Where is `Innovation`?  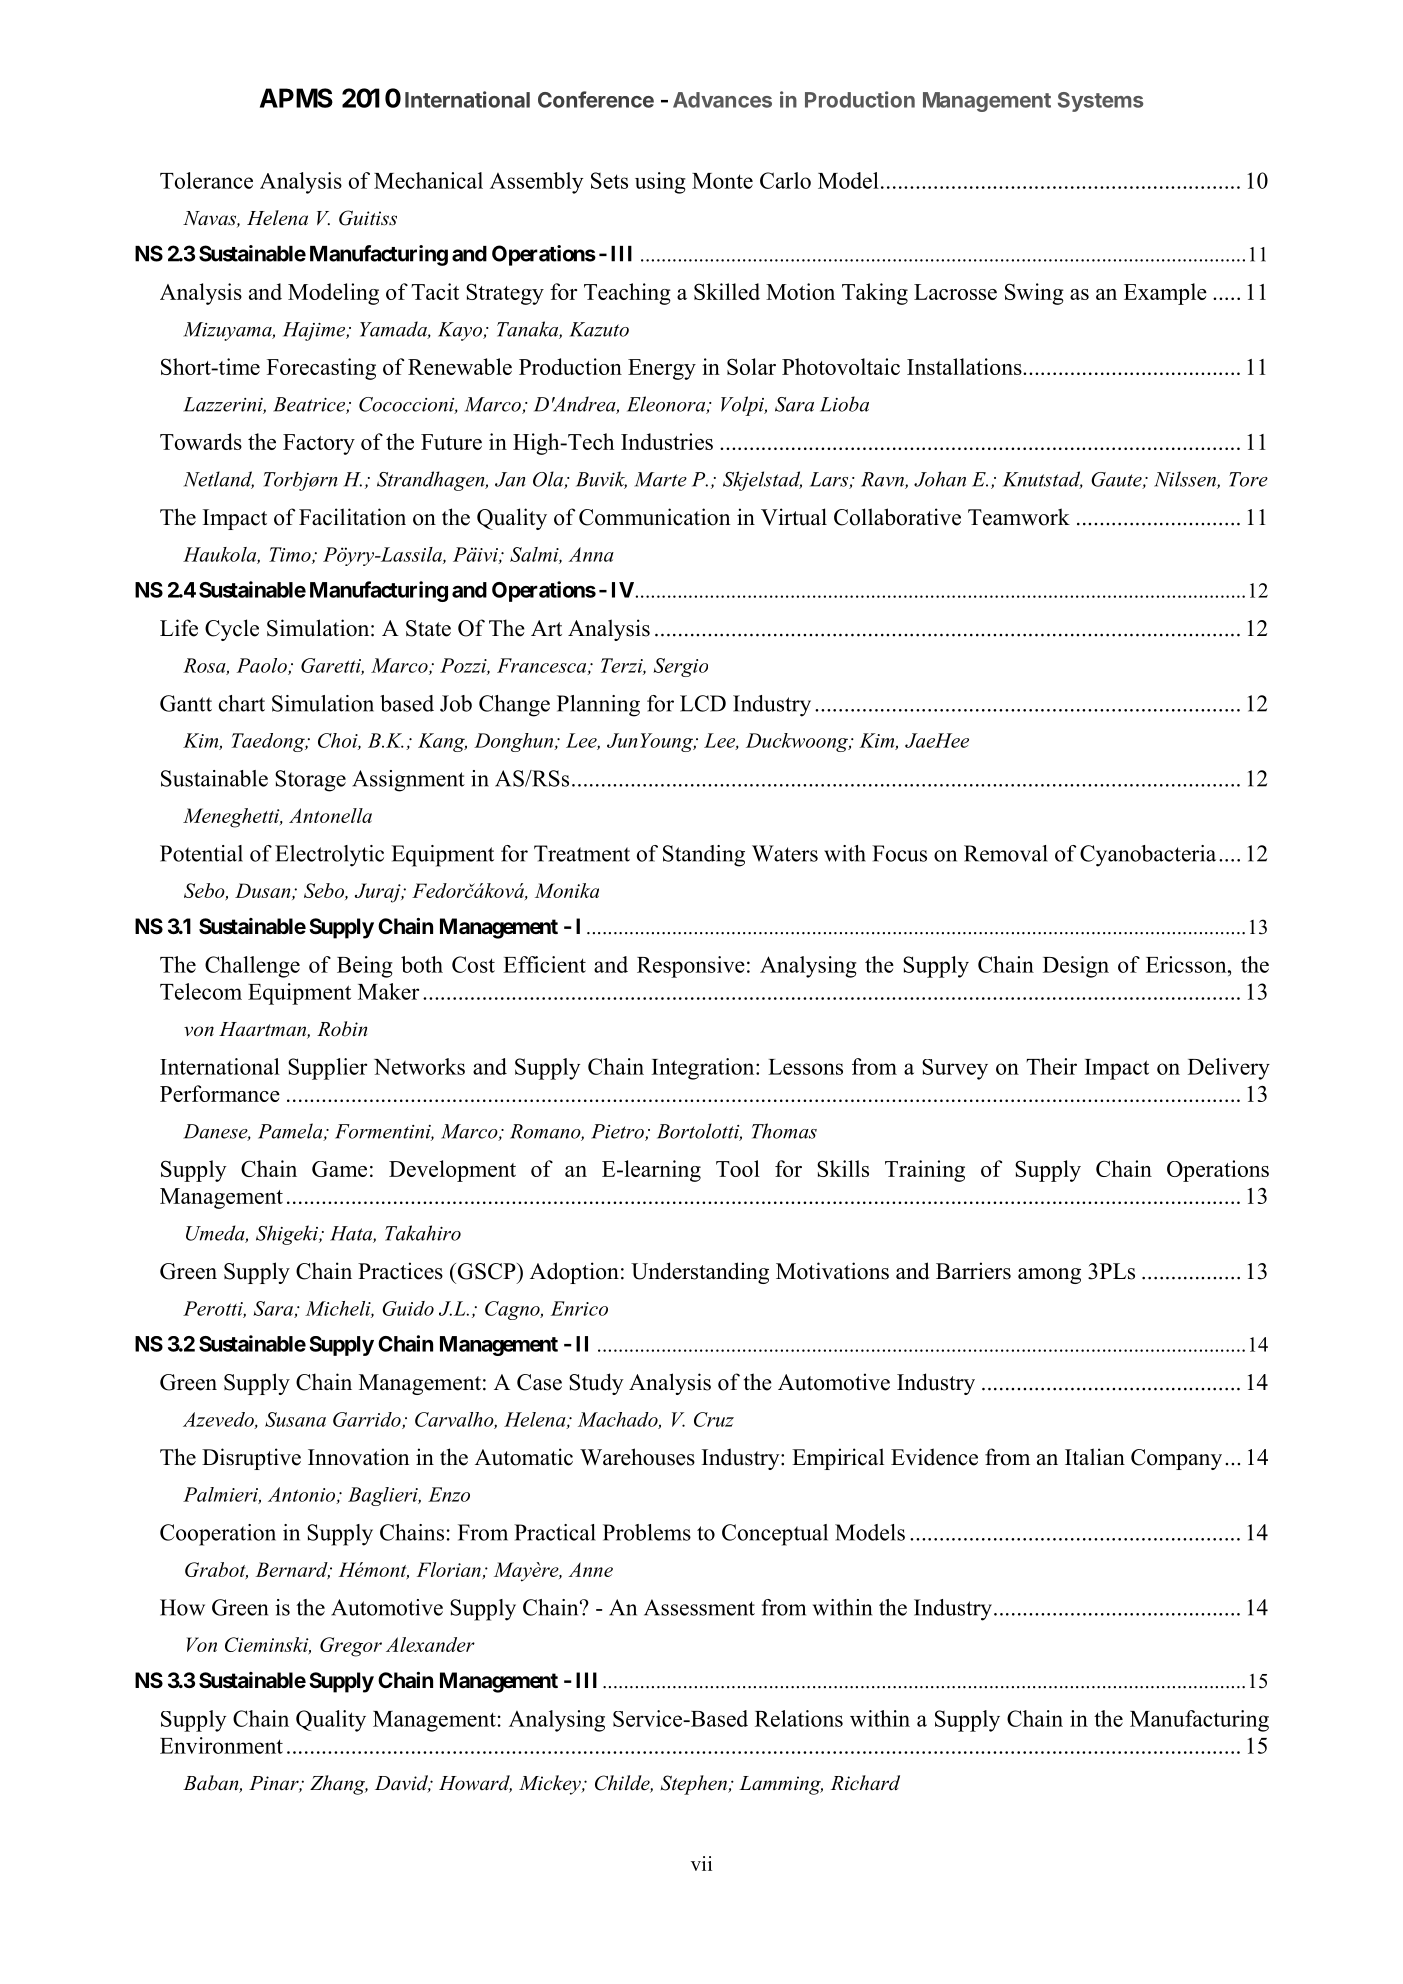
Innovation is located at coordinates (359, 1457).
